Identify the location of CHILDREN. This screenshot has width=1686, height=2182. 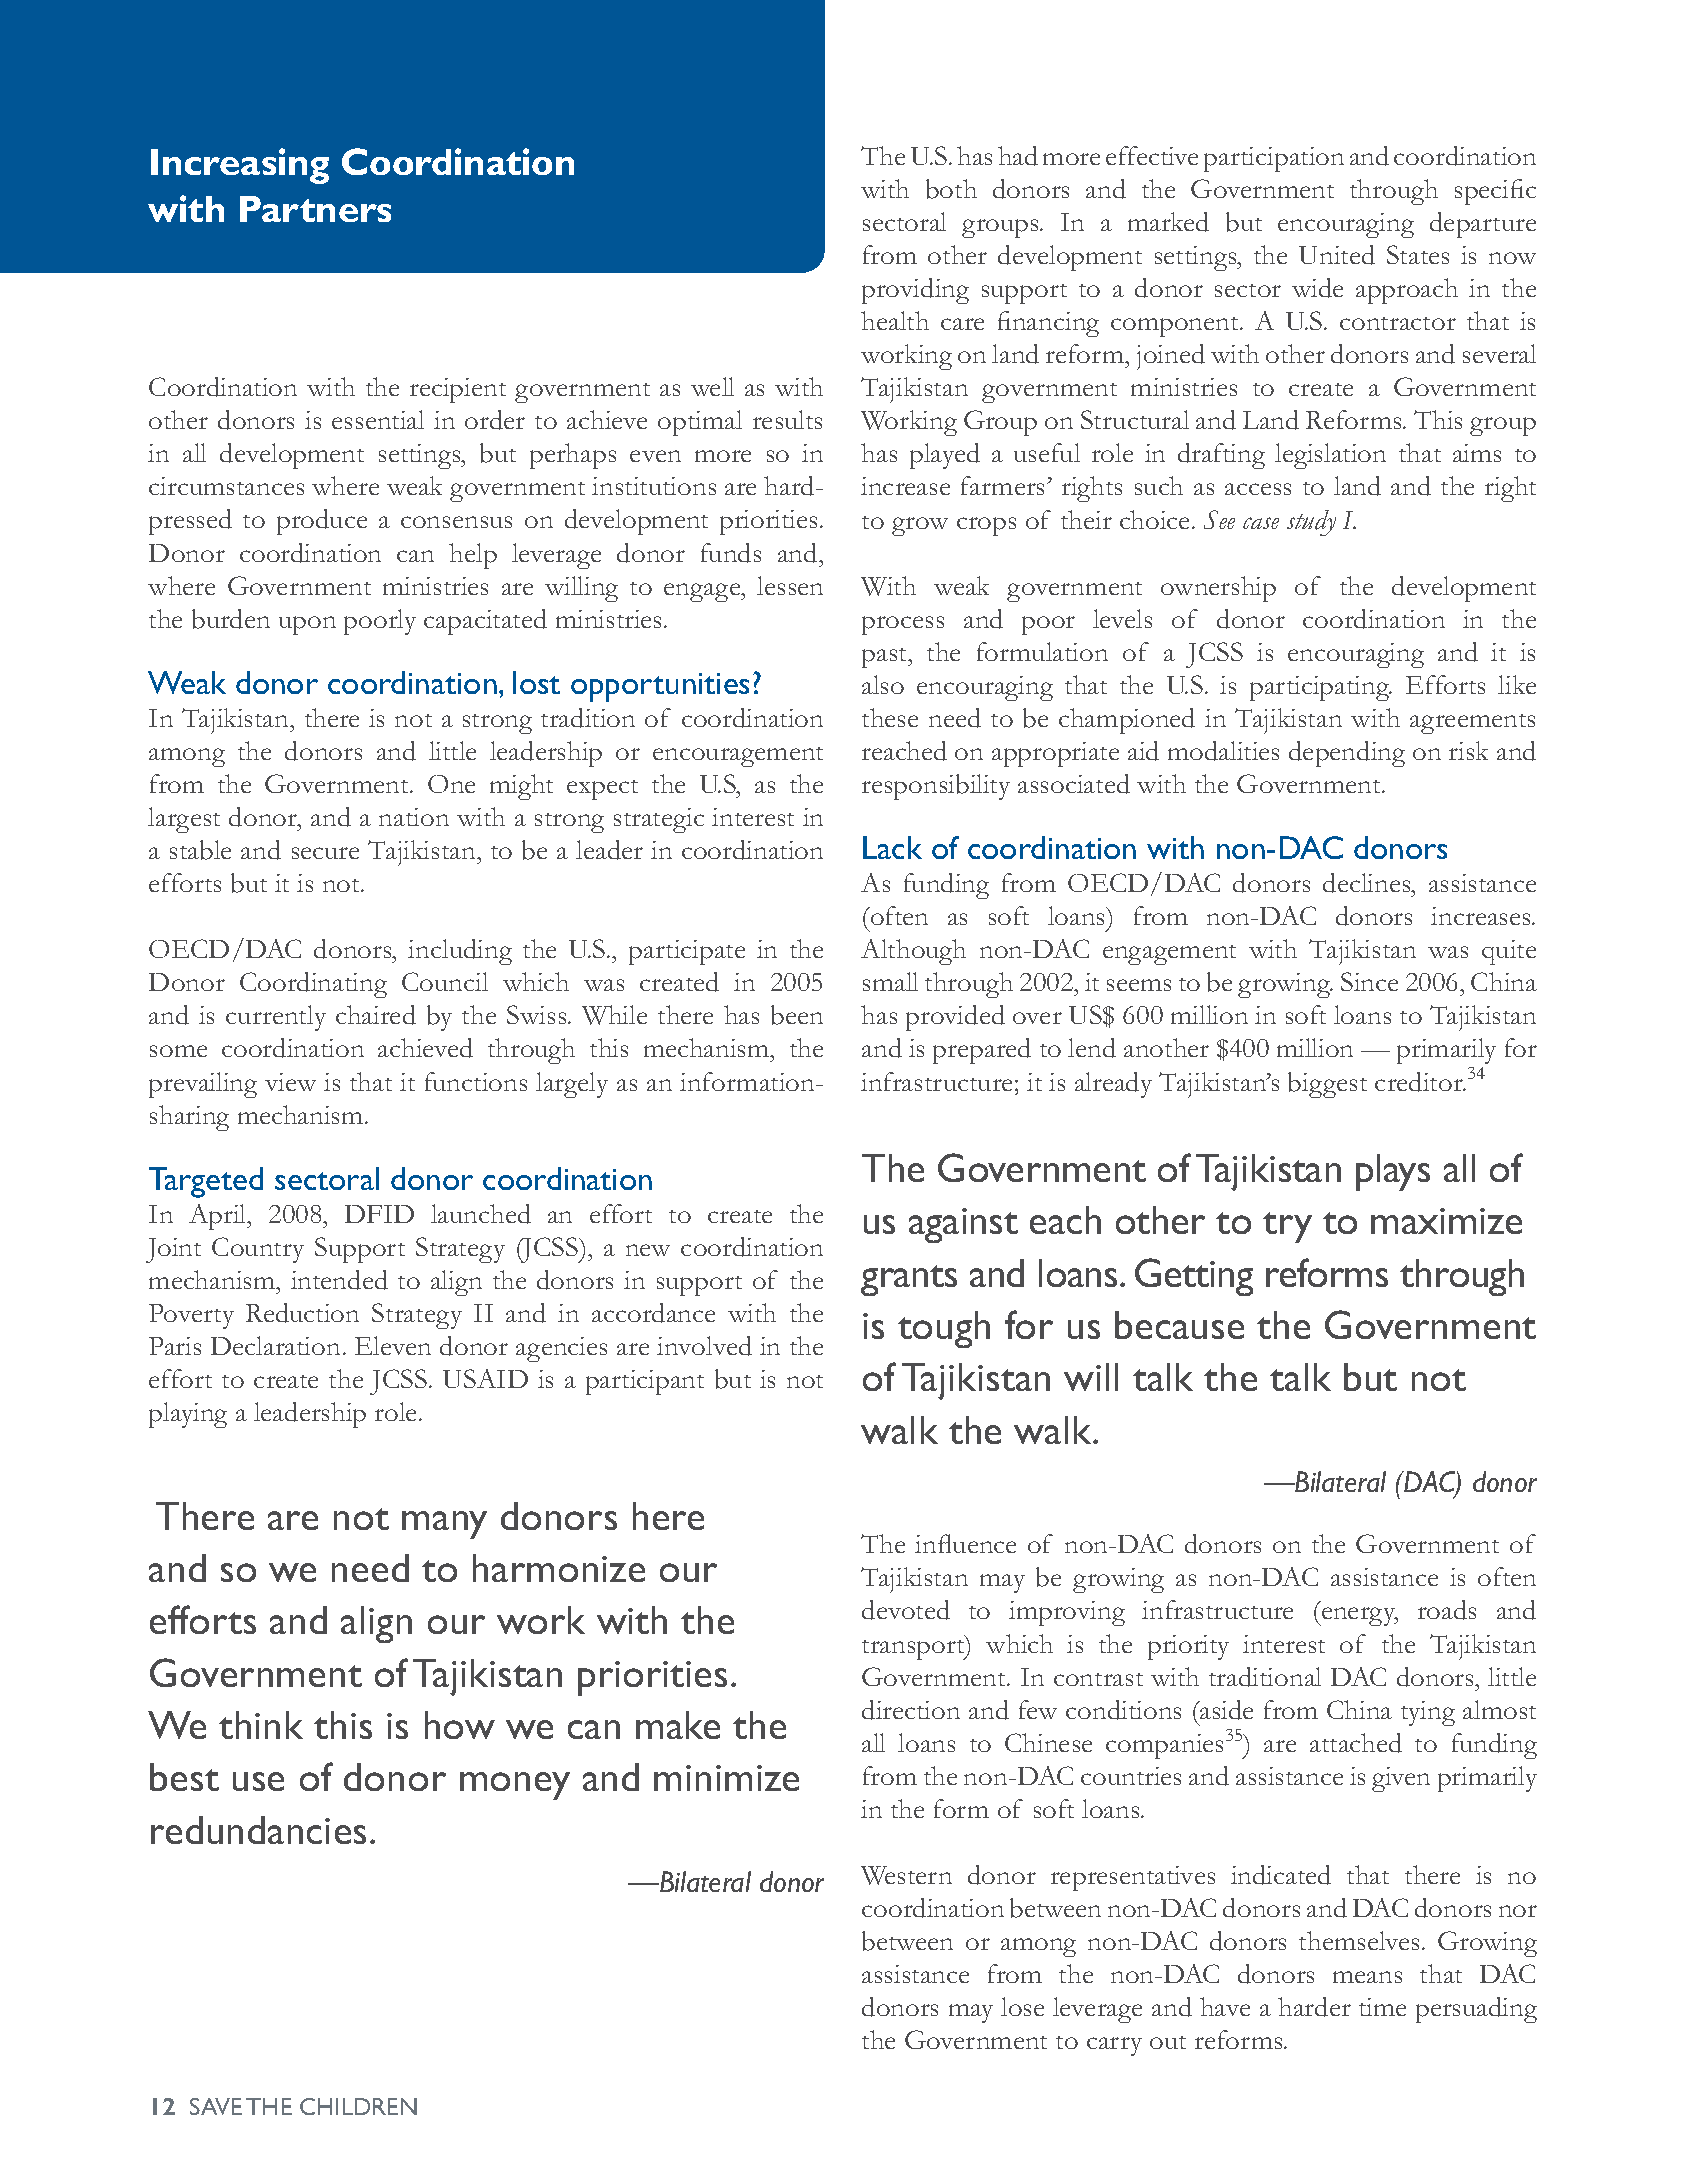
(358, 2106).
